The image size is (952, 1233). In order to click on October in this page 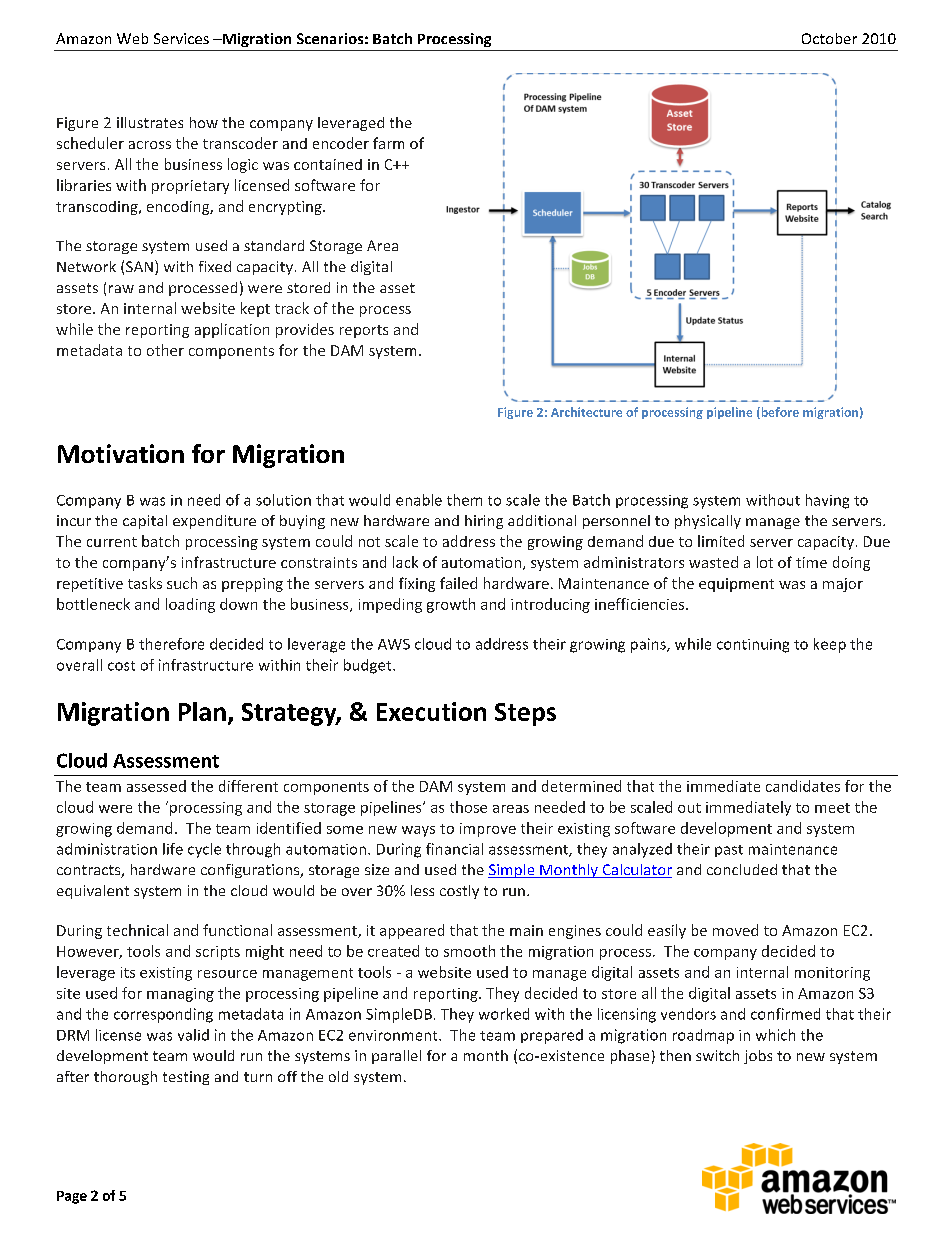, I will do `click(829, 38)`.
